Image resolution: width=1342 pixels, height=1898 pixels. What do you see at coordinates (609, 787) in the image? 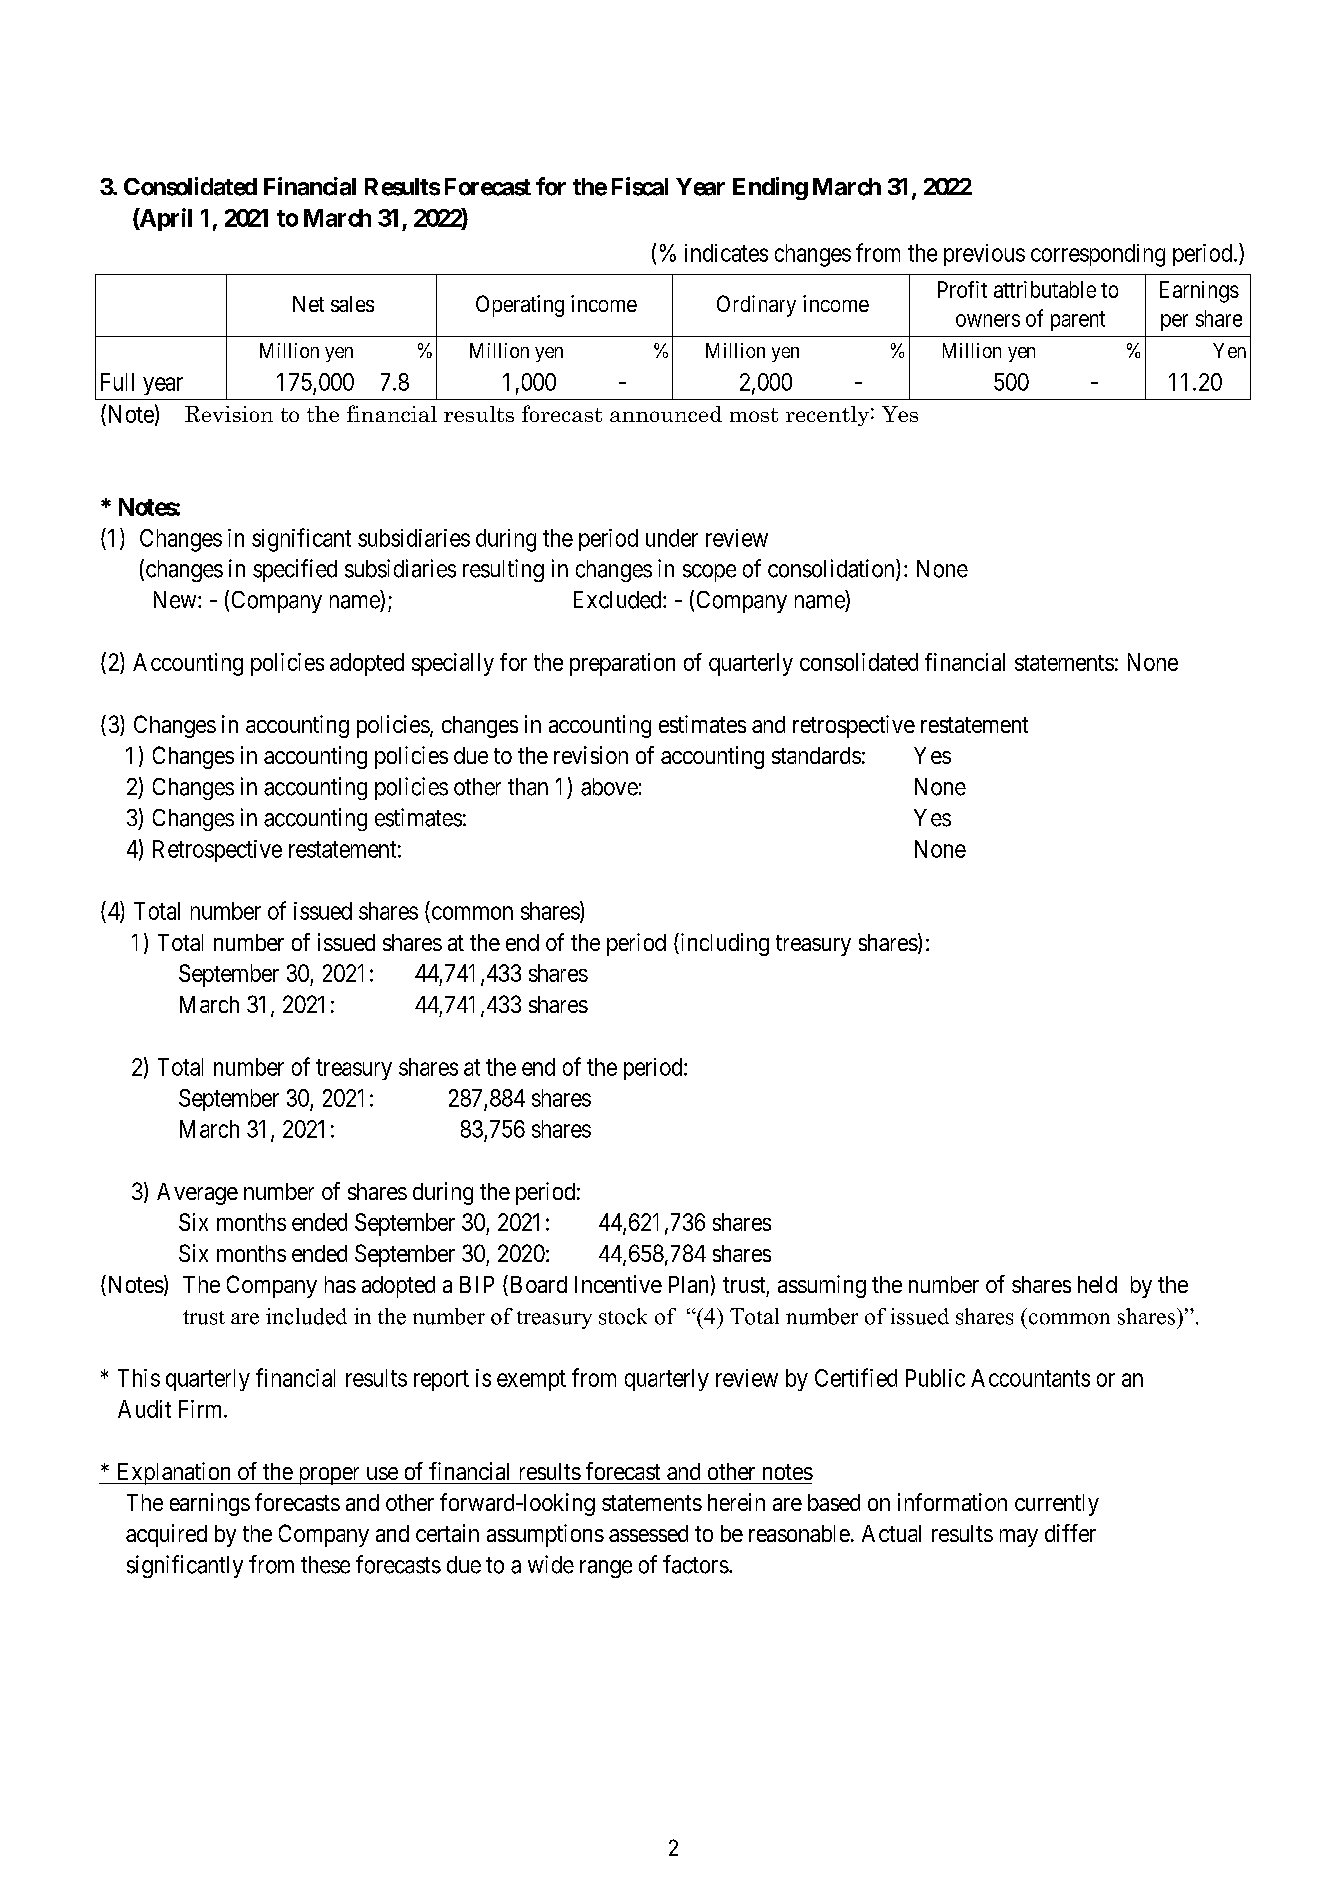
I see `above` at bounding box center [609, 787].
